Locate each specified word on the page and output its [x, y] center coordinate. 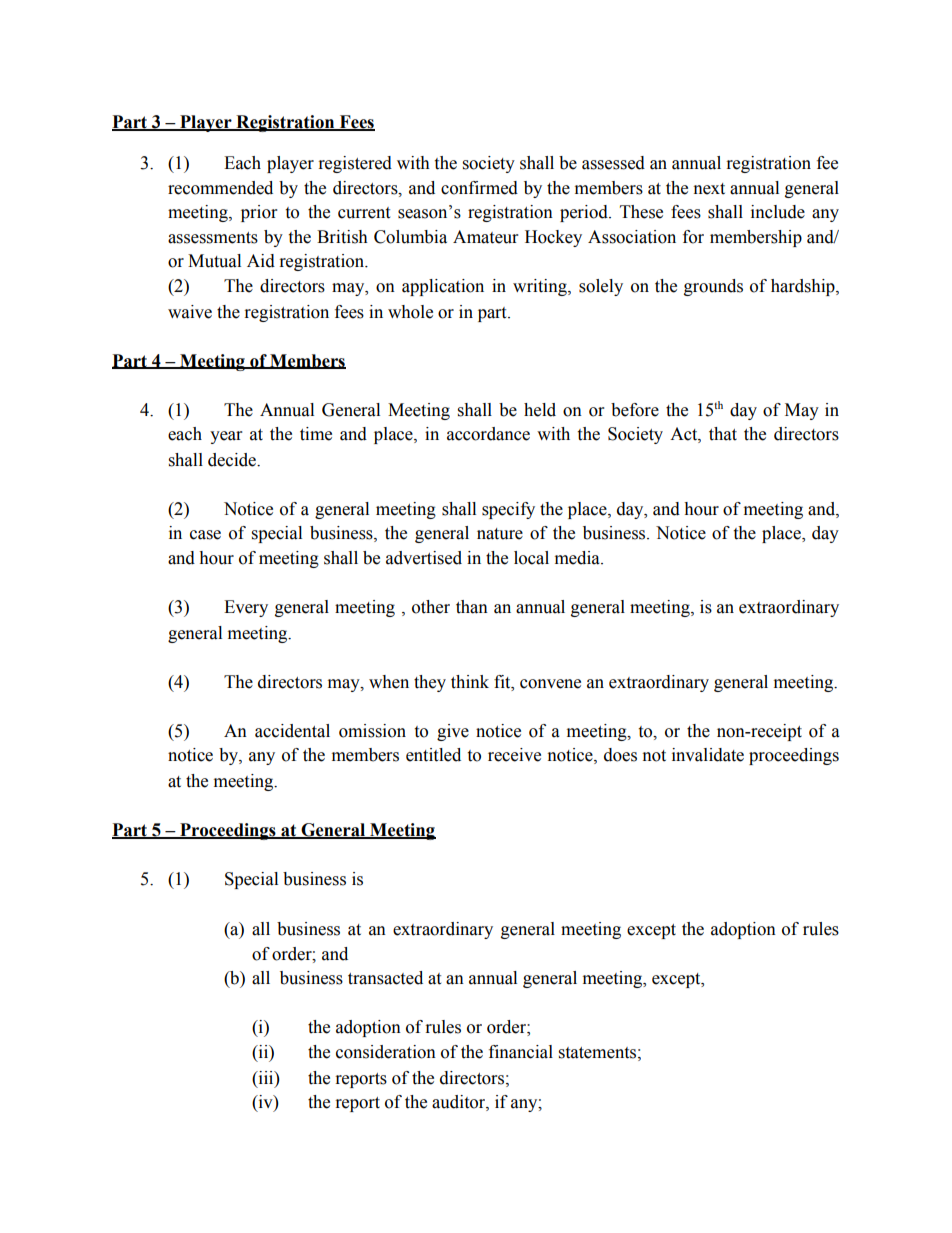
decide [233, 460]
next [709, 189]
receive [514, 755]
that [723, 434]
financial [521, 1052]
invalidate [708, 755]
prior [259, 213]
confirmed [479, 188]
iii [266, 1077]
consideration [386, 1052]
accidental [292, 731]
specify [508, 510]
